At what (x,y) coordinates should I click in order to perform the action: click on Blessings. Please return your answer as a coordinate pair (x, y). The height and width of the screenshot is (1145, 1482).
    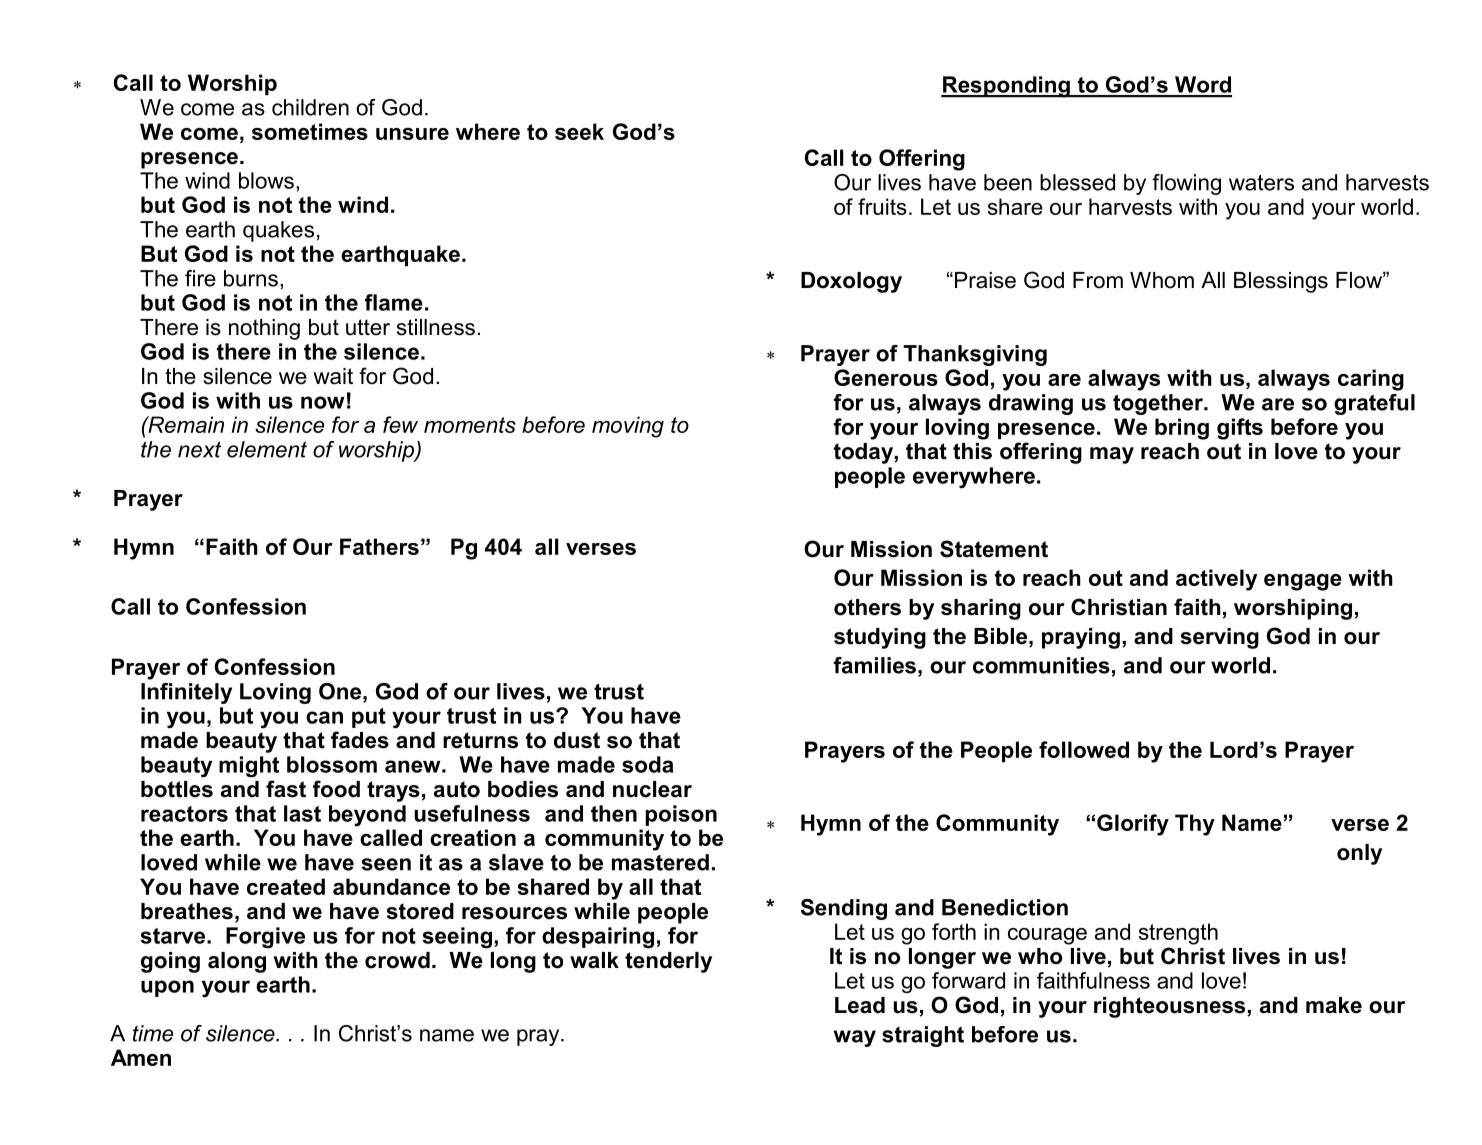
    Looking at the image, I should click on (1281, 282).
